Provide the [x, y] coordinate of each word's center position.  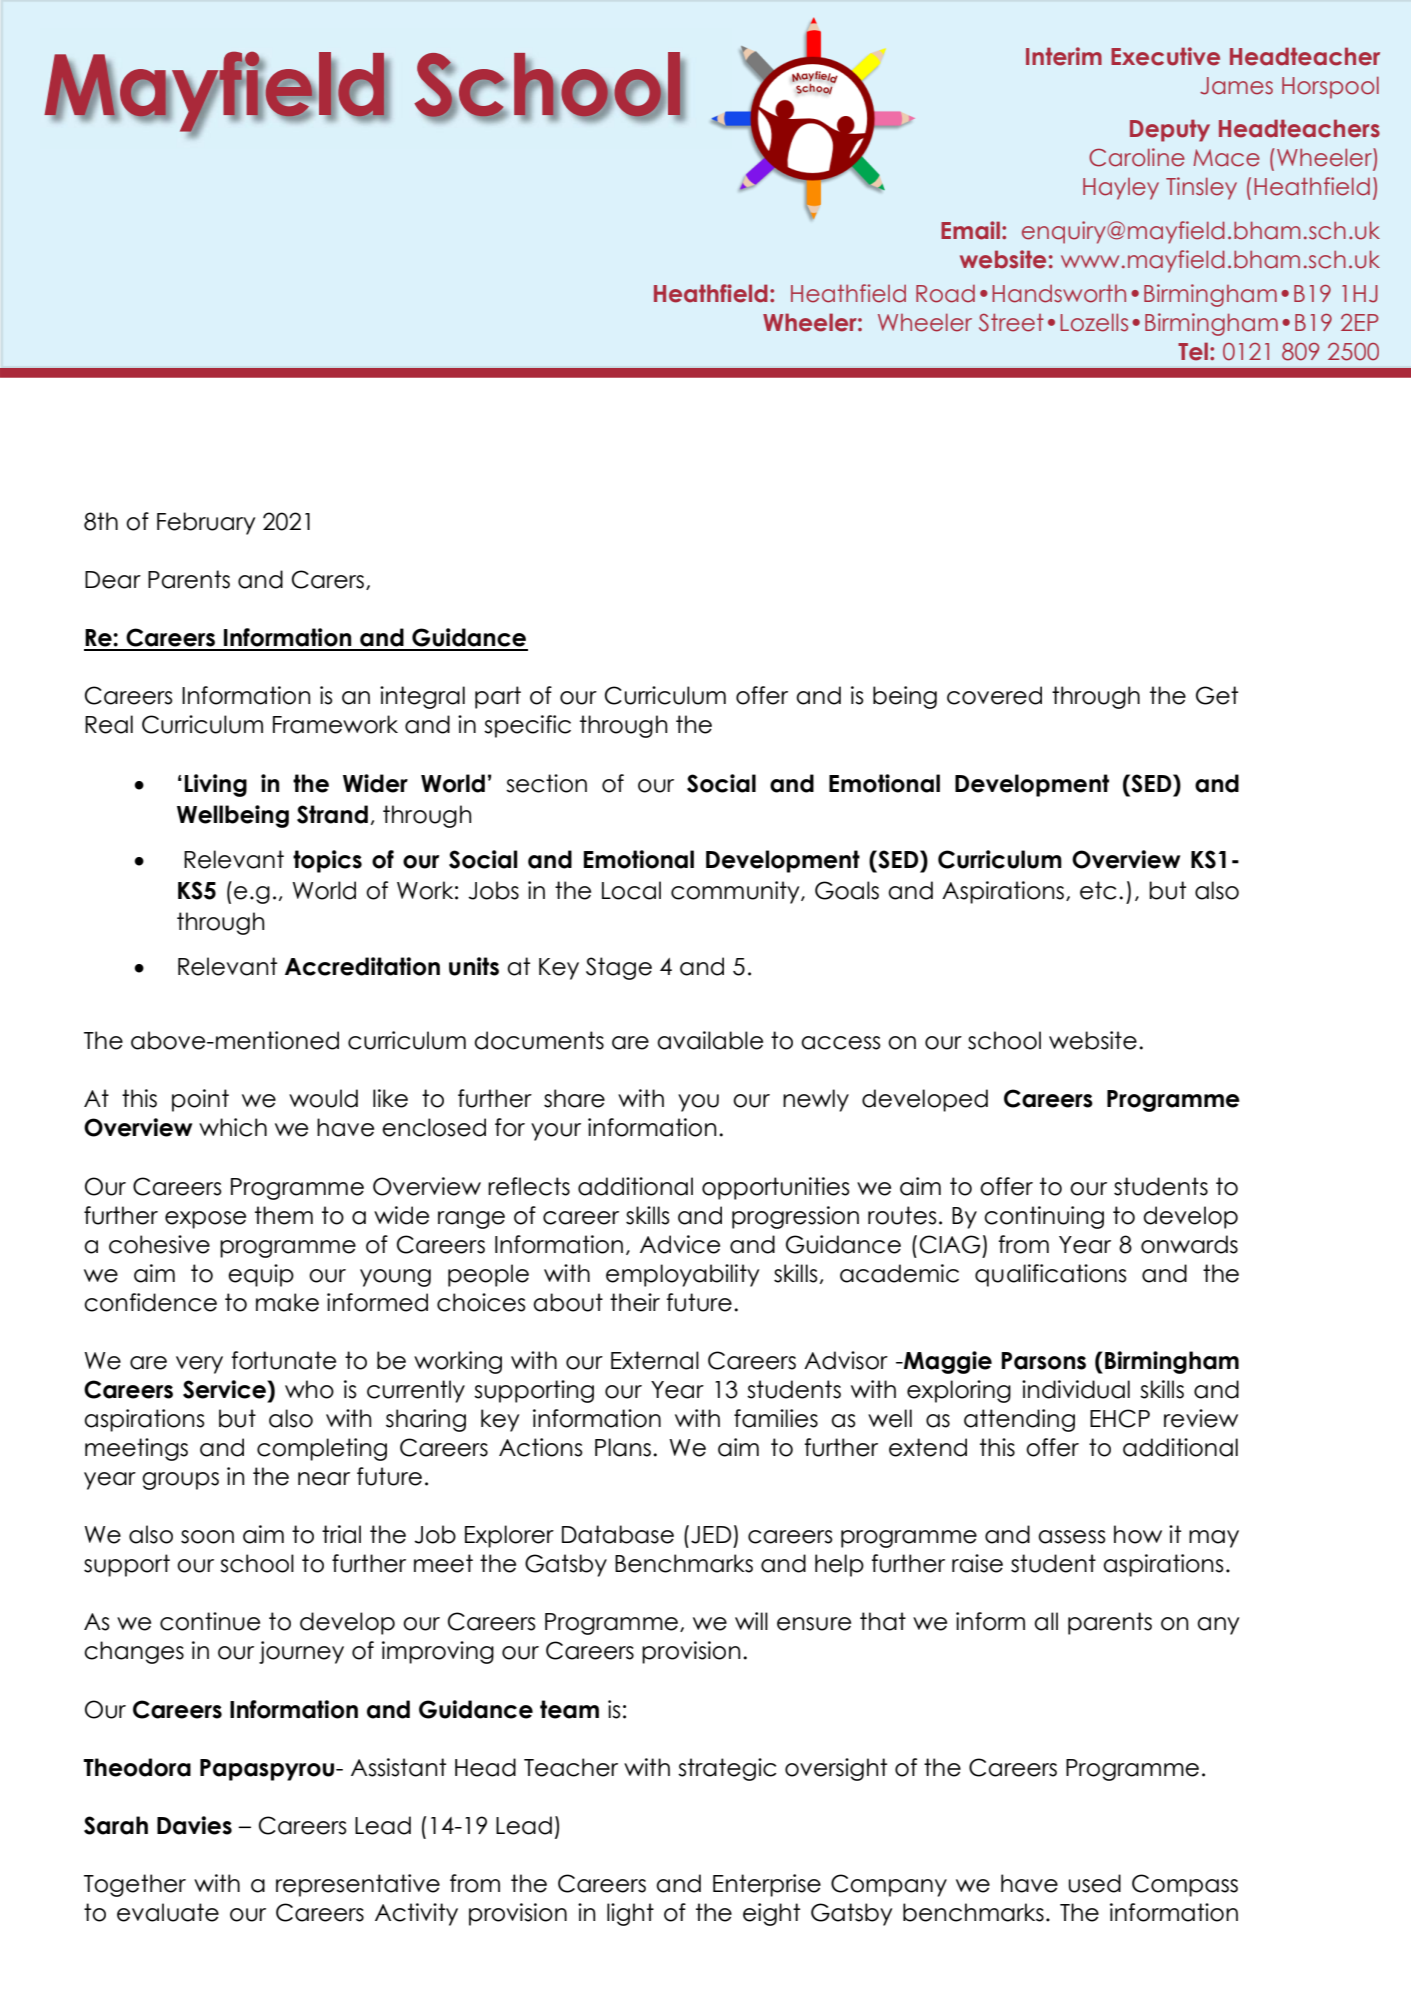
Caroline [1137, 157]
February [206, 523]
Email [970, 230]
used [1094, 1883]
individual [1076, 1389]
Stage [619, 968]
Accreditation [362, 966]
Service [225, 1389]
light [630, 1914]
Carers [328, 579]
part [498, 697]
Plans [623, 1447]
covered [994, 695]
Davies [194, 1825]
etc [1098, 890]
